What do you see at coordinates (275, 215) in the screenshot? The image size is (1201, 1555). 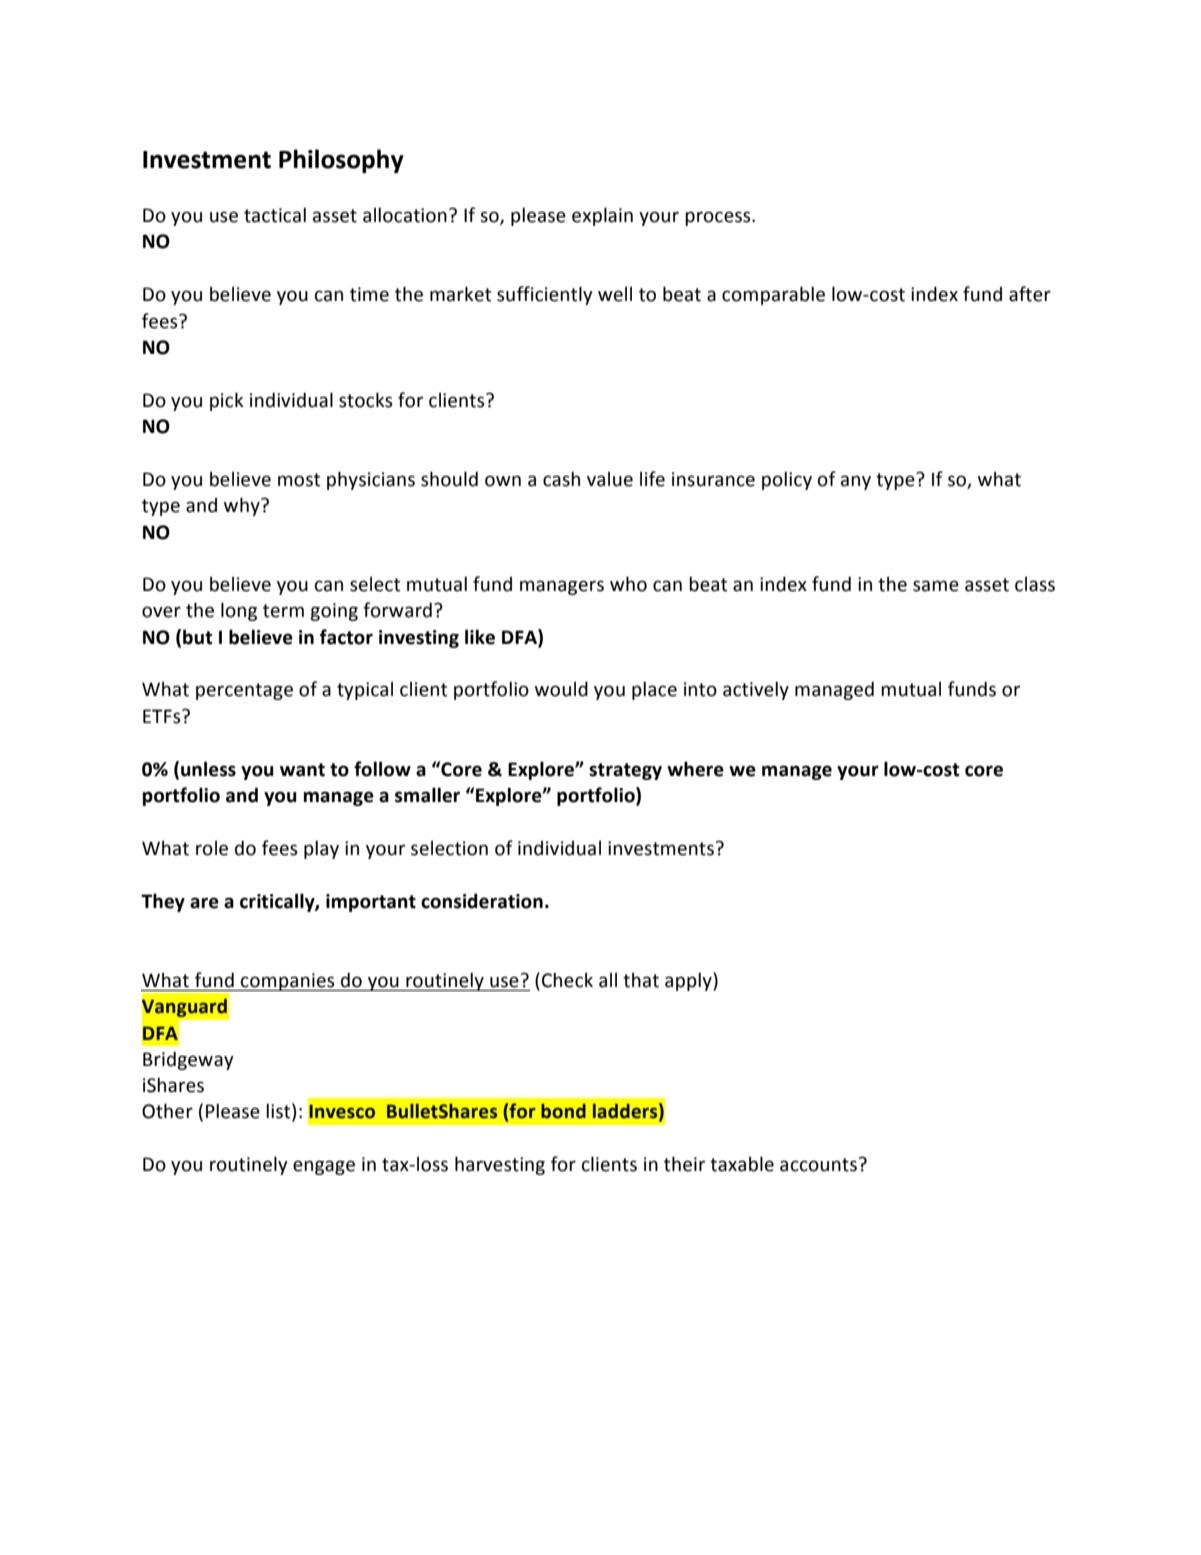 I see `tactical` at bounding box center [275, 215].
